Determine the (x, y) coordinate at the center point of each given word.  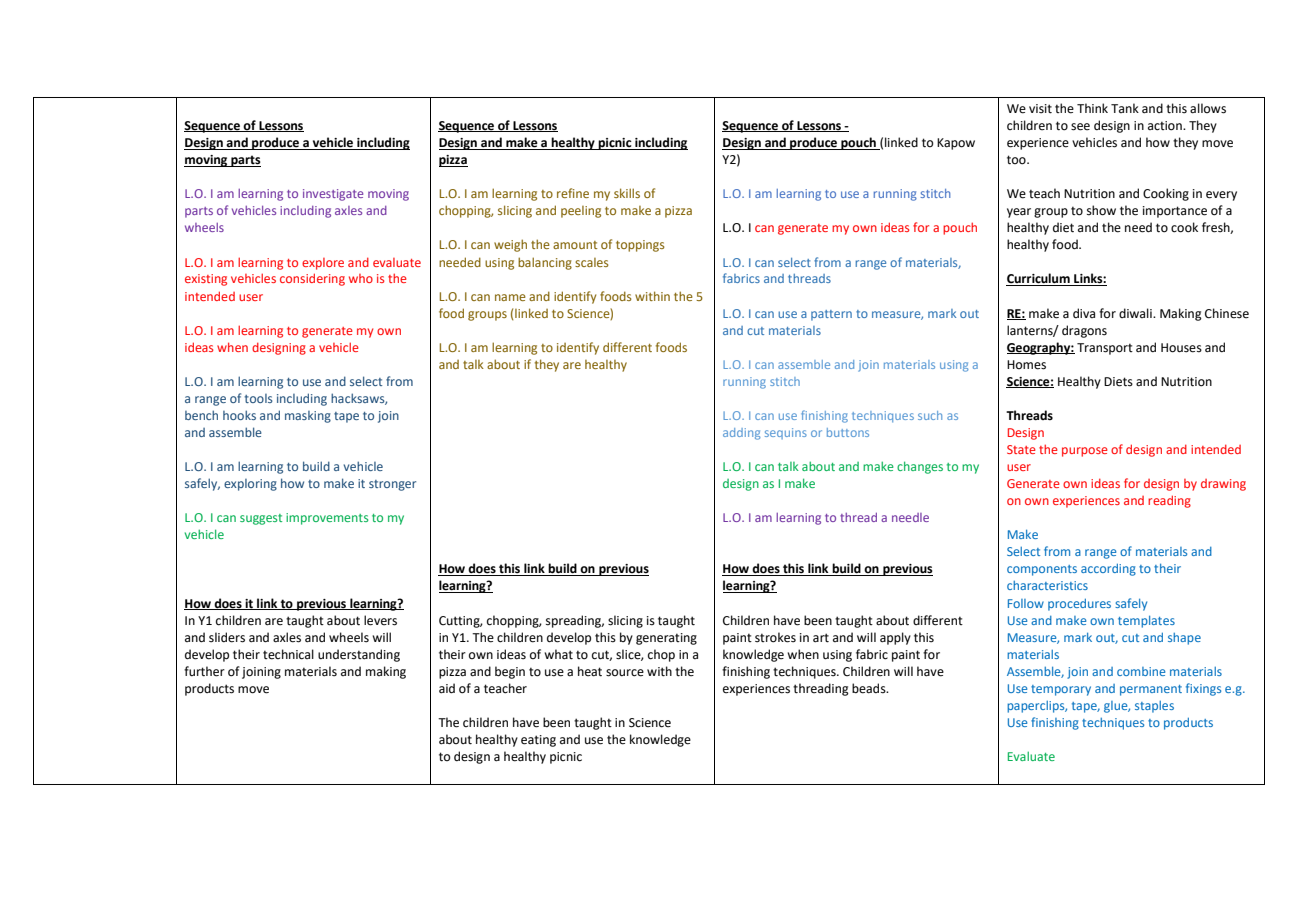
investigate (333, 195)
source (625, 673)
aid (447, 688)
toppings (640, 246)
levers (380, 620)
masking (308, 417)
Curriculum (1039, 279)
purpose (1085, 452)
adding (741, 434)
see (1080, 127)
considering (312, 279)
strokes (775, 637)
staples (1154, 707)
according (1108, 570)
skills (627, 193)
